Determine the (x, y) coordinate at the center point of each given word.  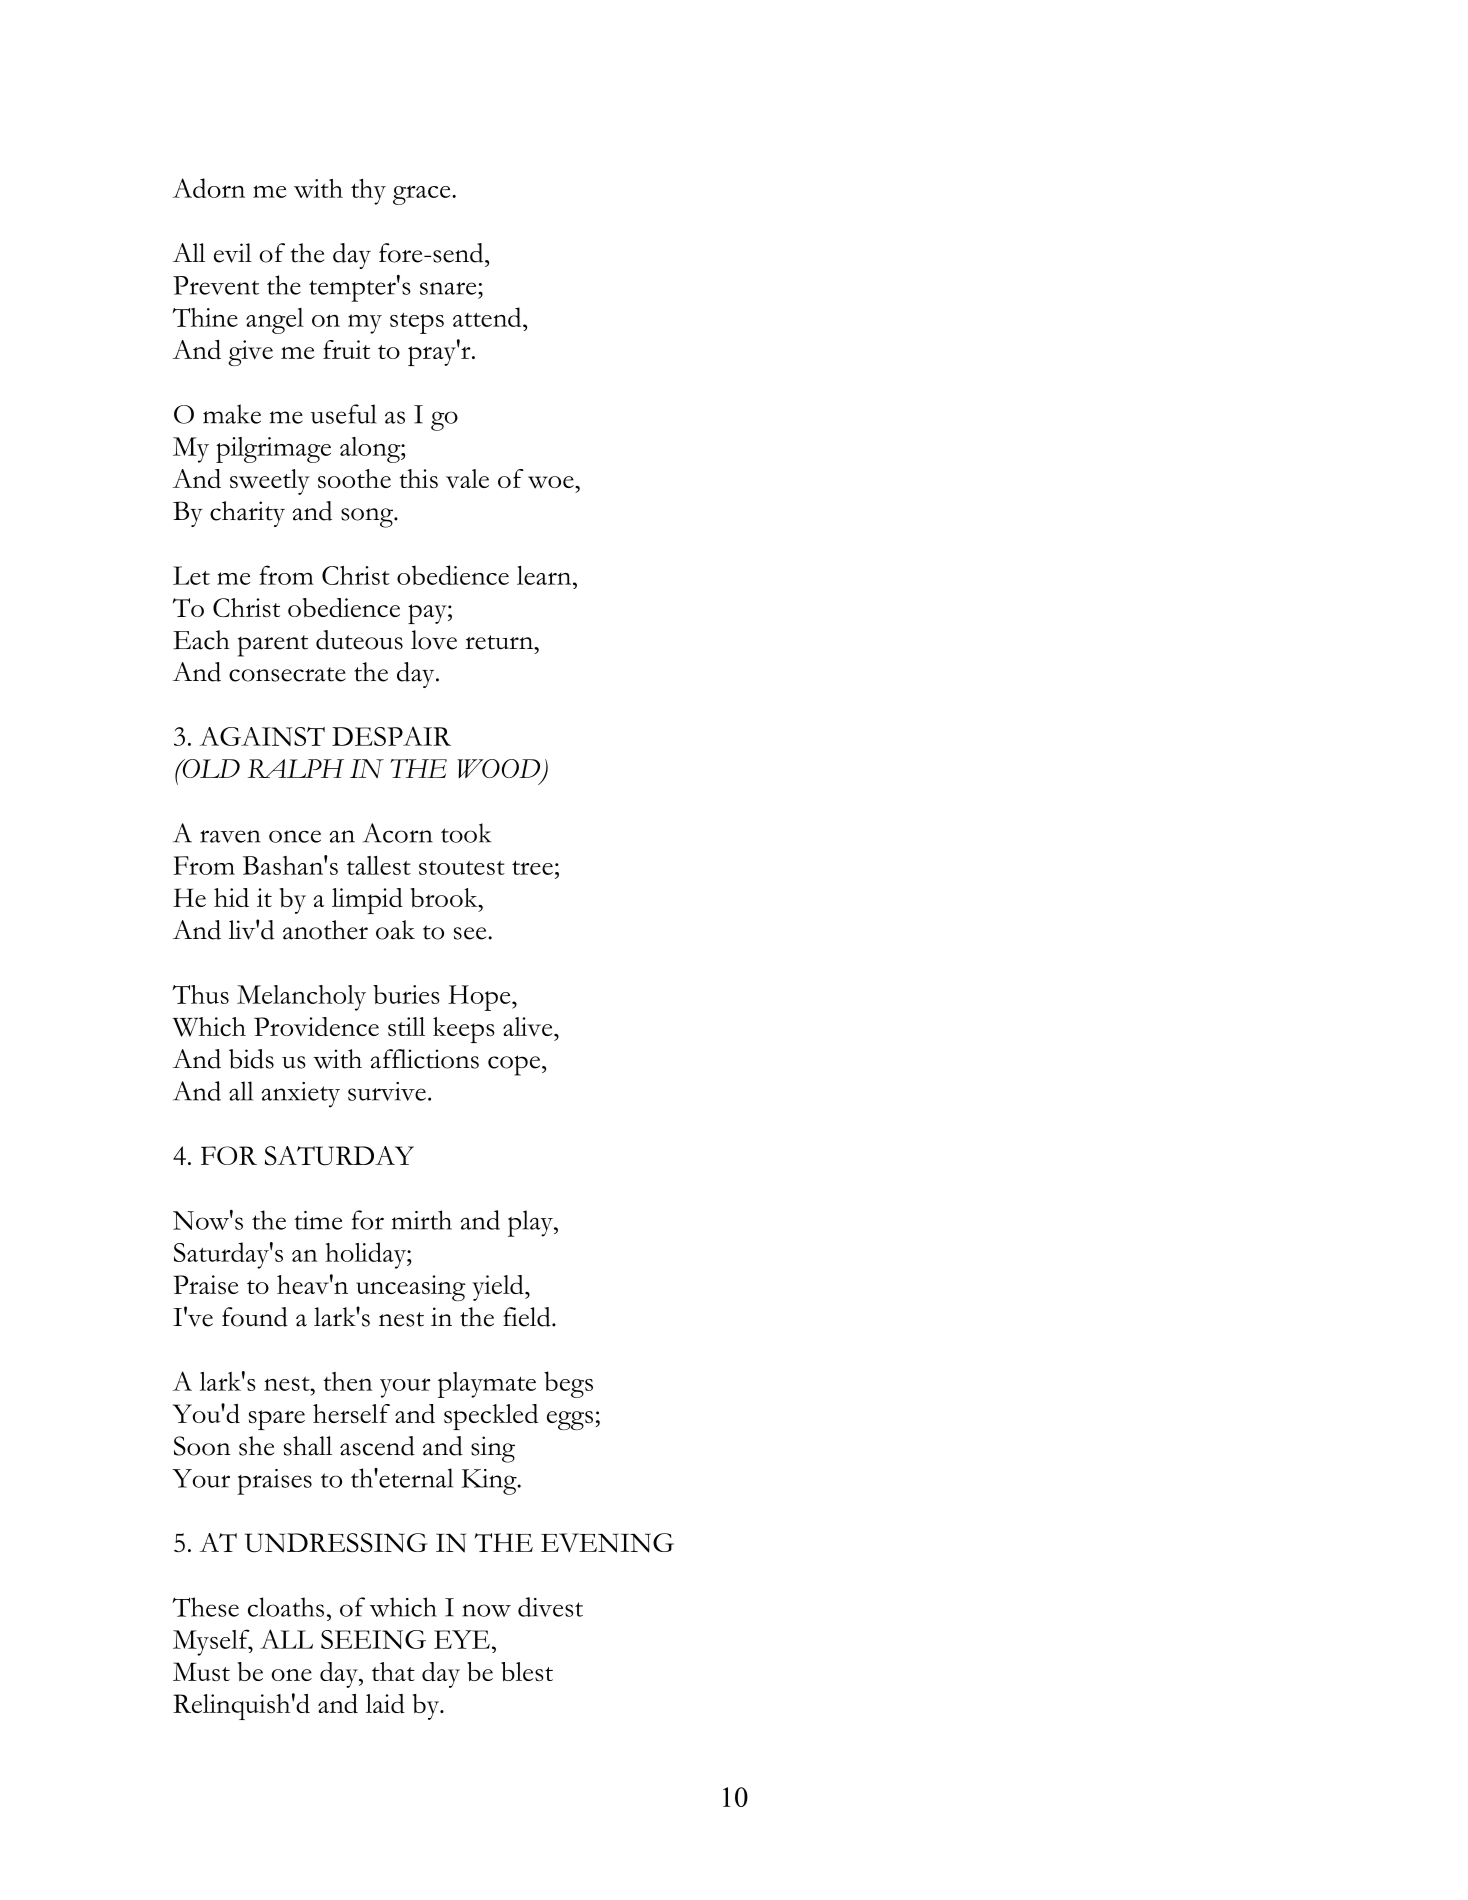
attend (488, 317)
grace (423, 195)
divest (550, 1607)
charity (247, 514)
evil (233, 253)
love (434, 640)
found (255, 1317)
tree (532, 867)
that (393, 1671)
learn (545, 575)
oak (395, 930)
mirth (422, 1220)
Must (201, 1671)
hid (231, 897)
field (528, 1317)
